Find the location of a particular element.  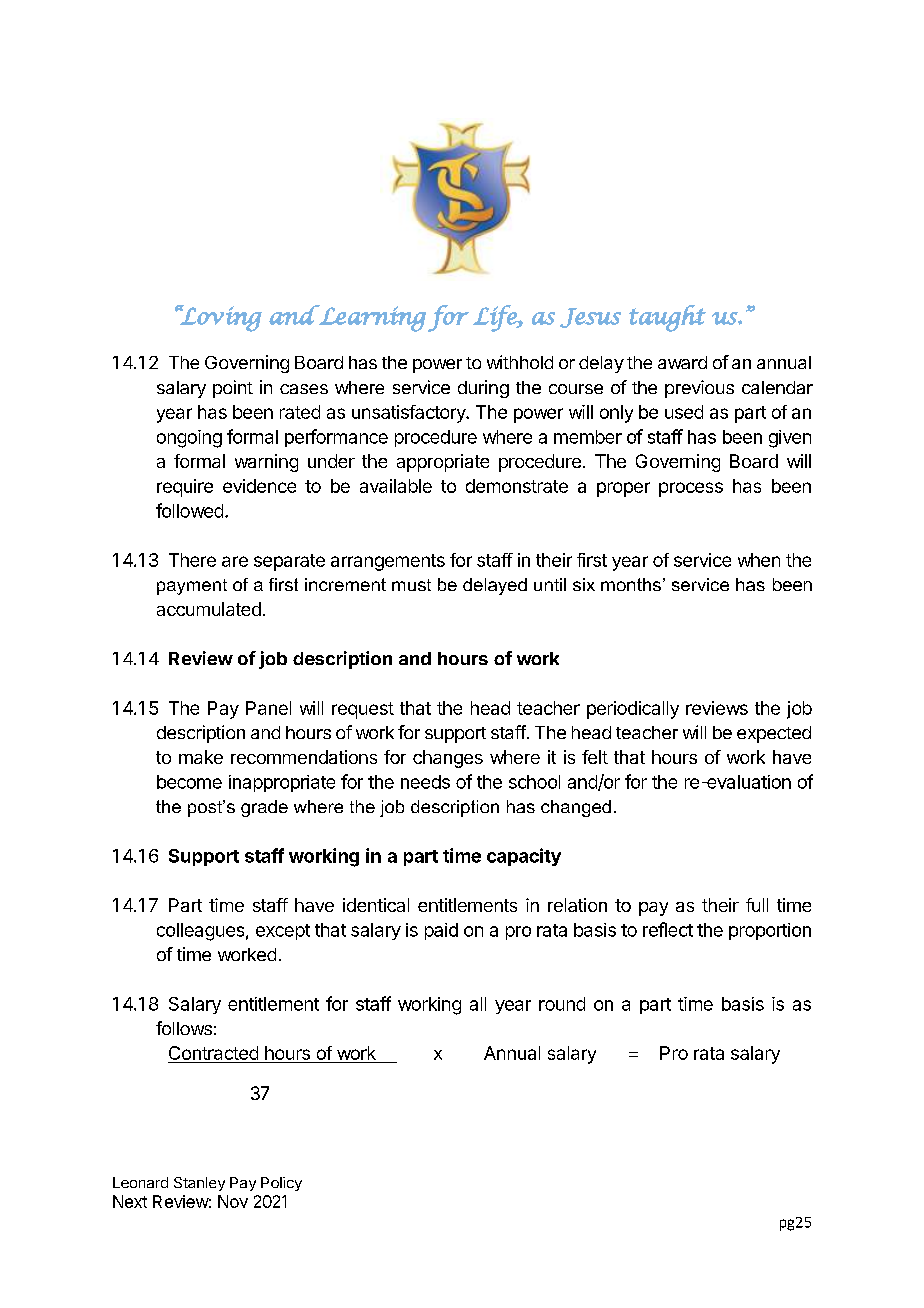

Life is located at coordinates (496, 318).
